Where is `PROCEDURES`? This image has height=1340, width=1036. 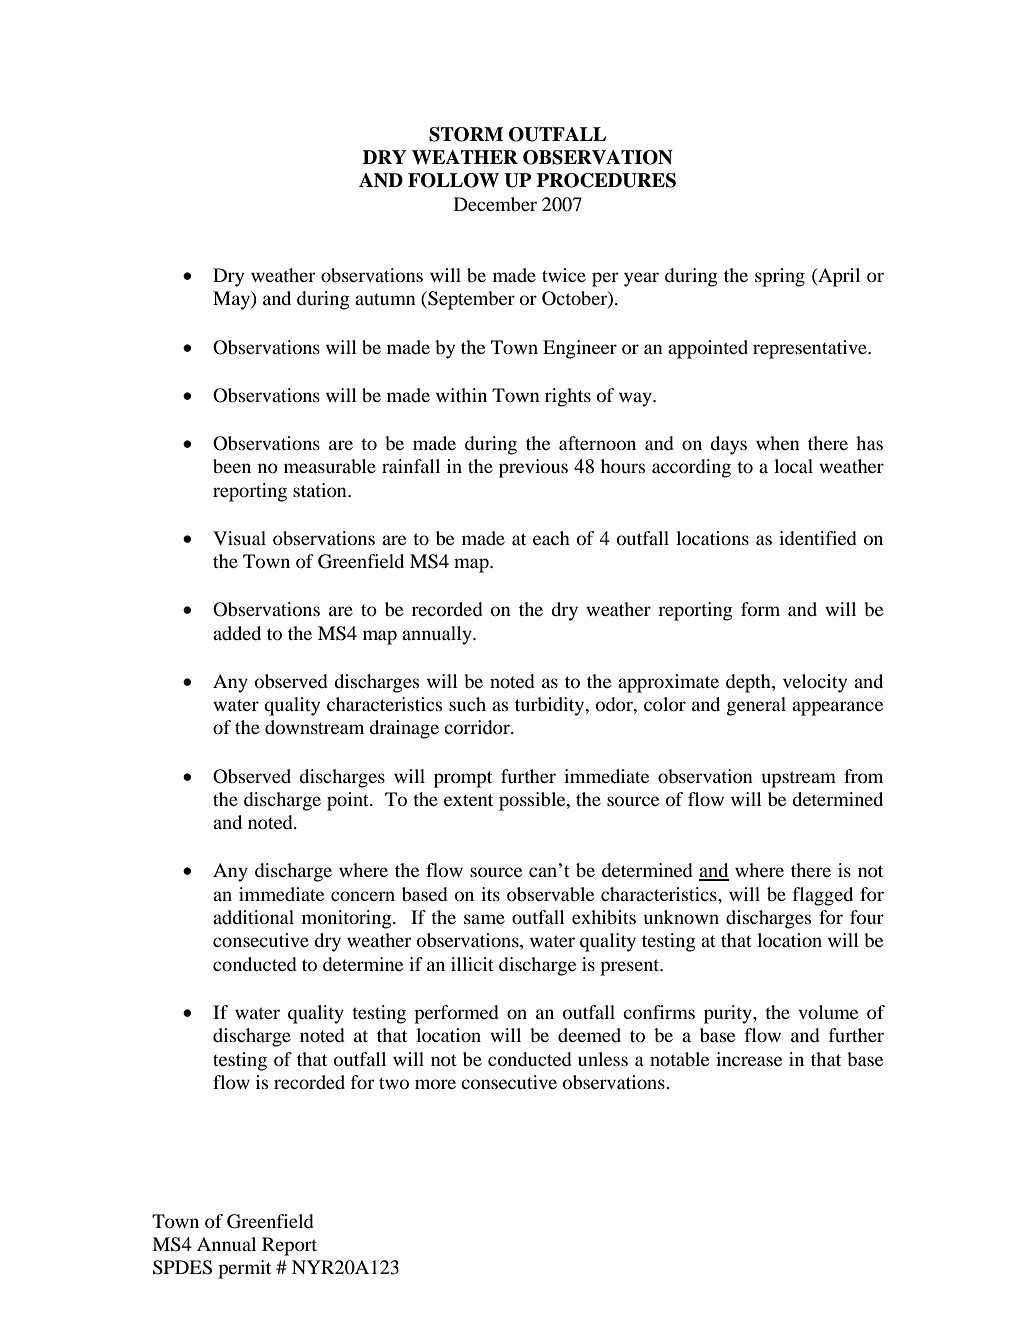 PROCEDURES is located at coordinates (606, 180).
